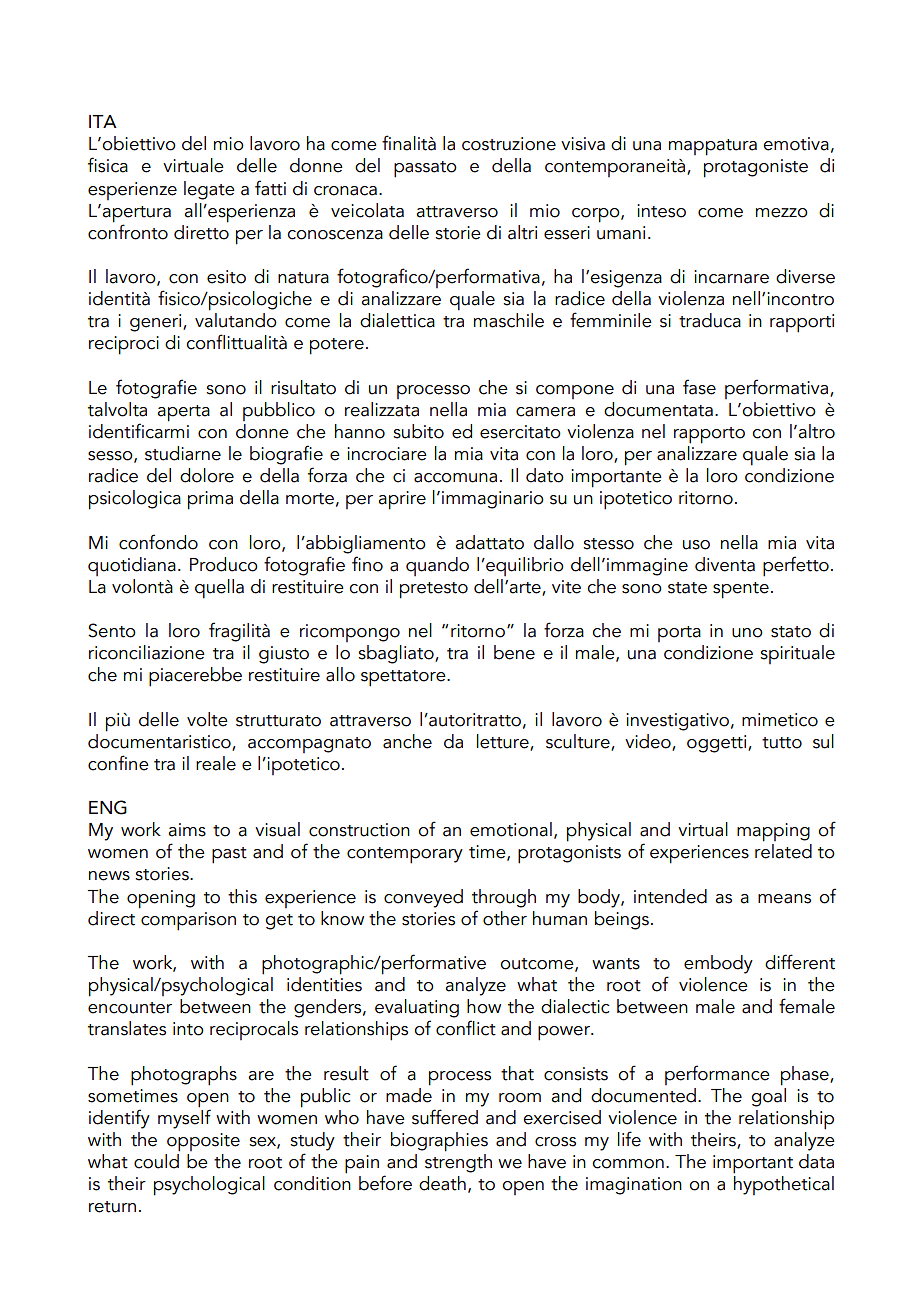  What do you see at coordinates (747, 633) in the screenshot?
I see `uno` at bounding box center [747, 633].
